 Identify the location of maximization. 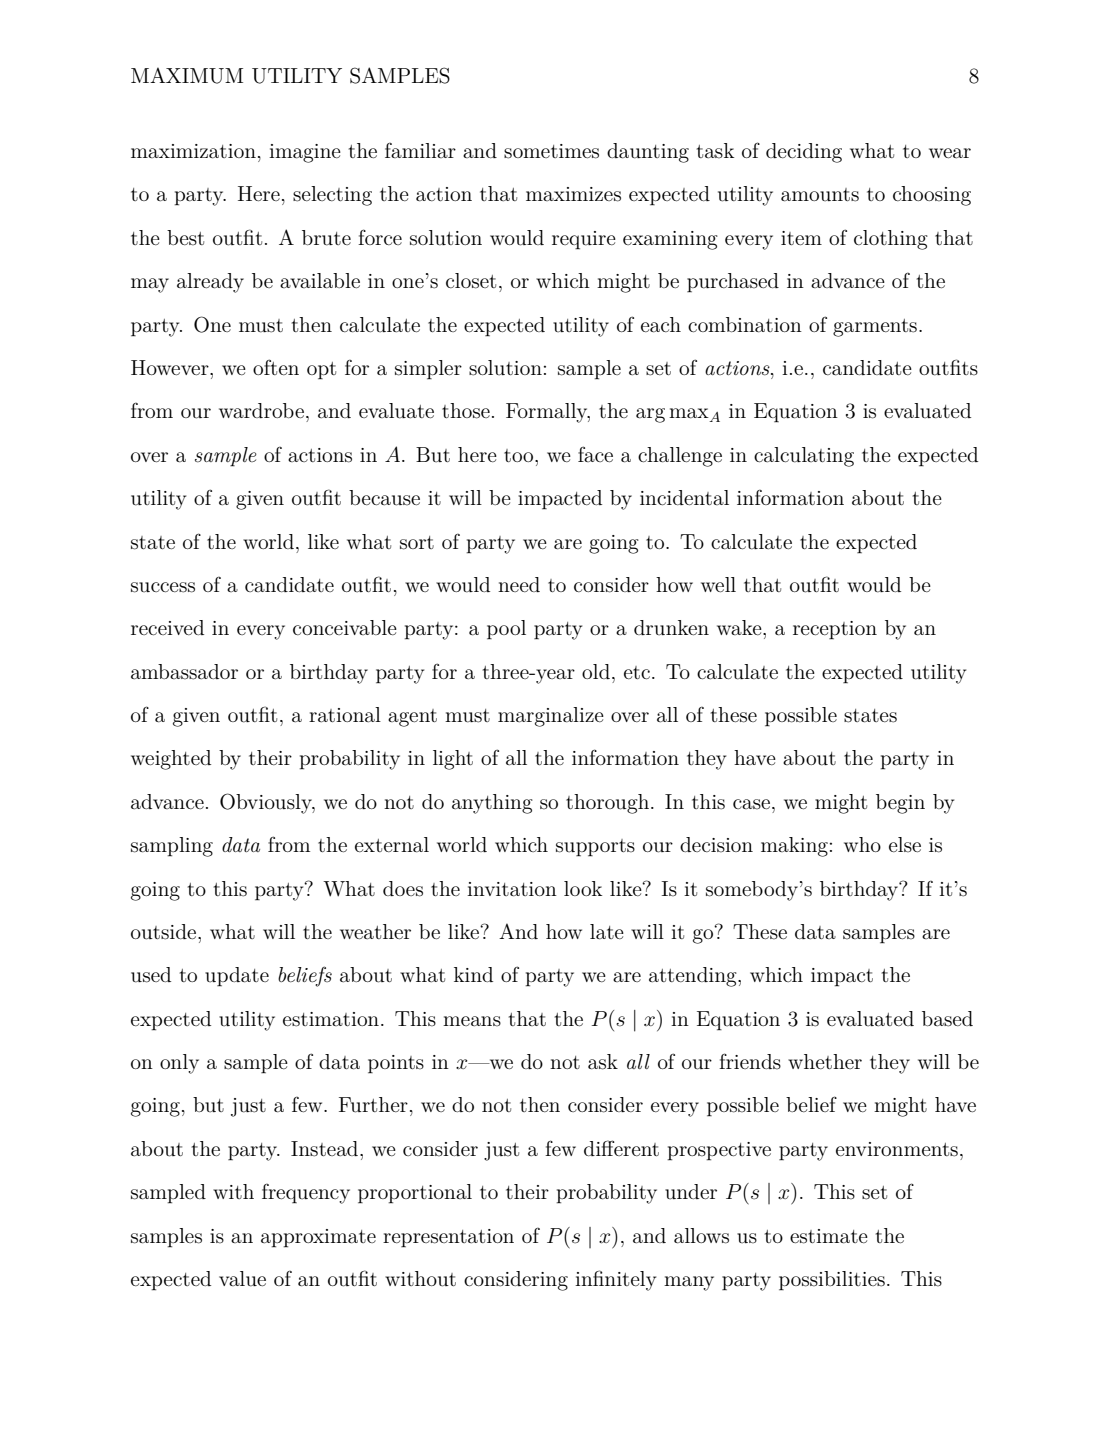
(193, 151).
